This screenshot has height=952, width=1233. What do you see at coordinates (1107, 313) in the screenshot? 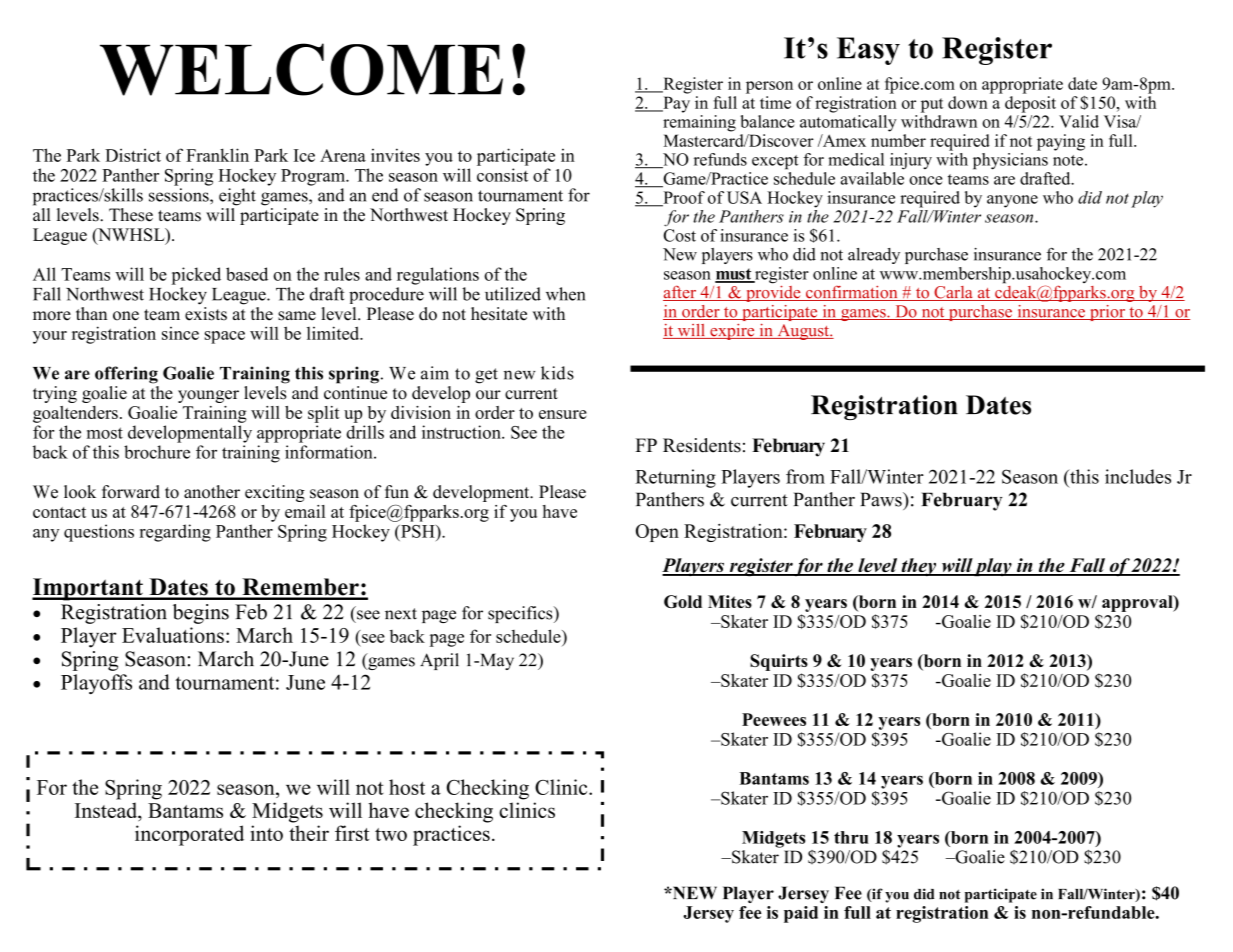
I see `prior` at bounding box center [1107, 313].
